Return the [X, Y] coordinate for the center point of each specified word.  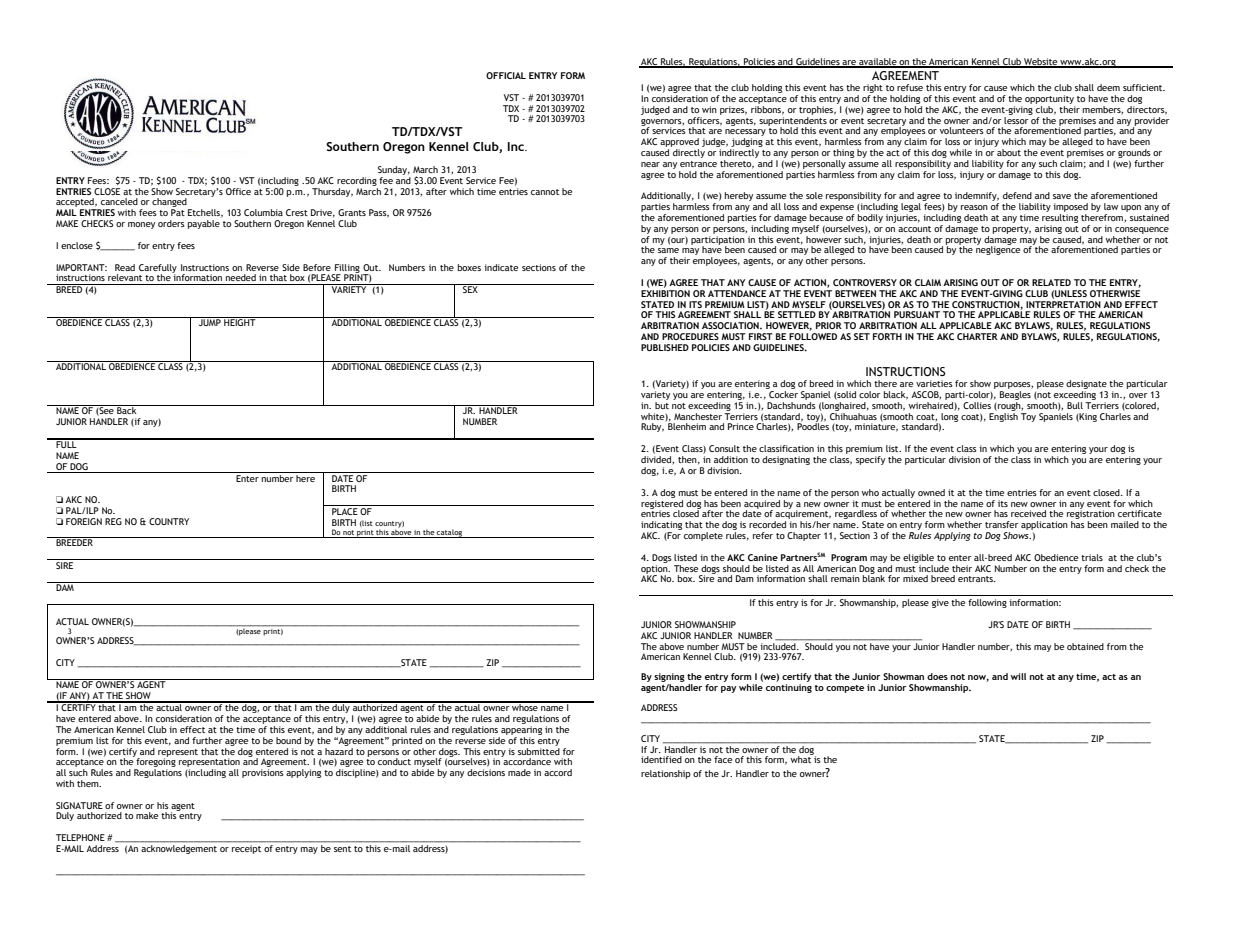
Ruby [652, 427]
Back [127, 409]
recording [357, 181]
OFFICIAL [506, 75]
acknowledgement [179, 849]
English [1003, 416]
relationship [666, 774]
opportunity [1049, 99]
